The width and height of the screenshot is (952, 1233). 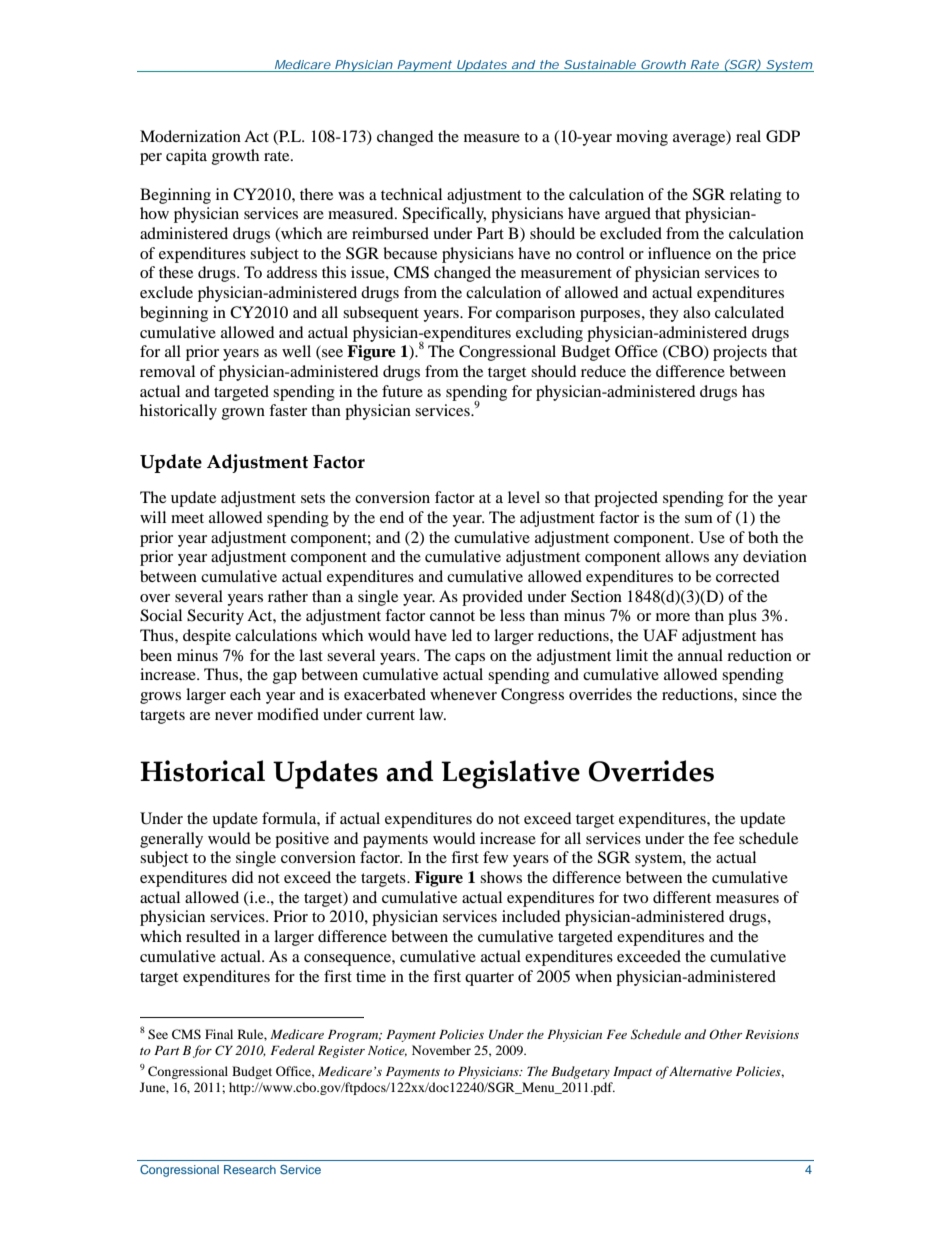 What do you see at coordinates (700, 1071) in the screenshot?
I see `Alternative` at bounding box center [700, 1071].
